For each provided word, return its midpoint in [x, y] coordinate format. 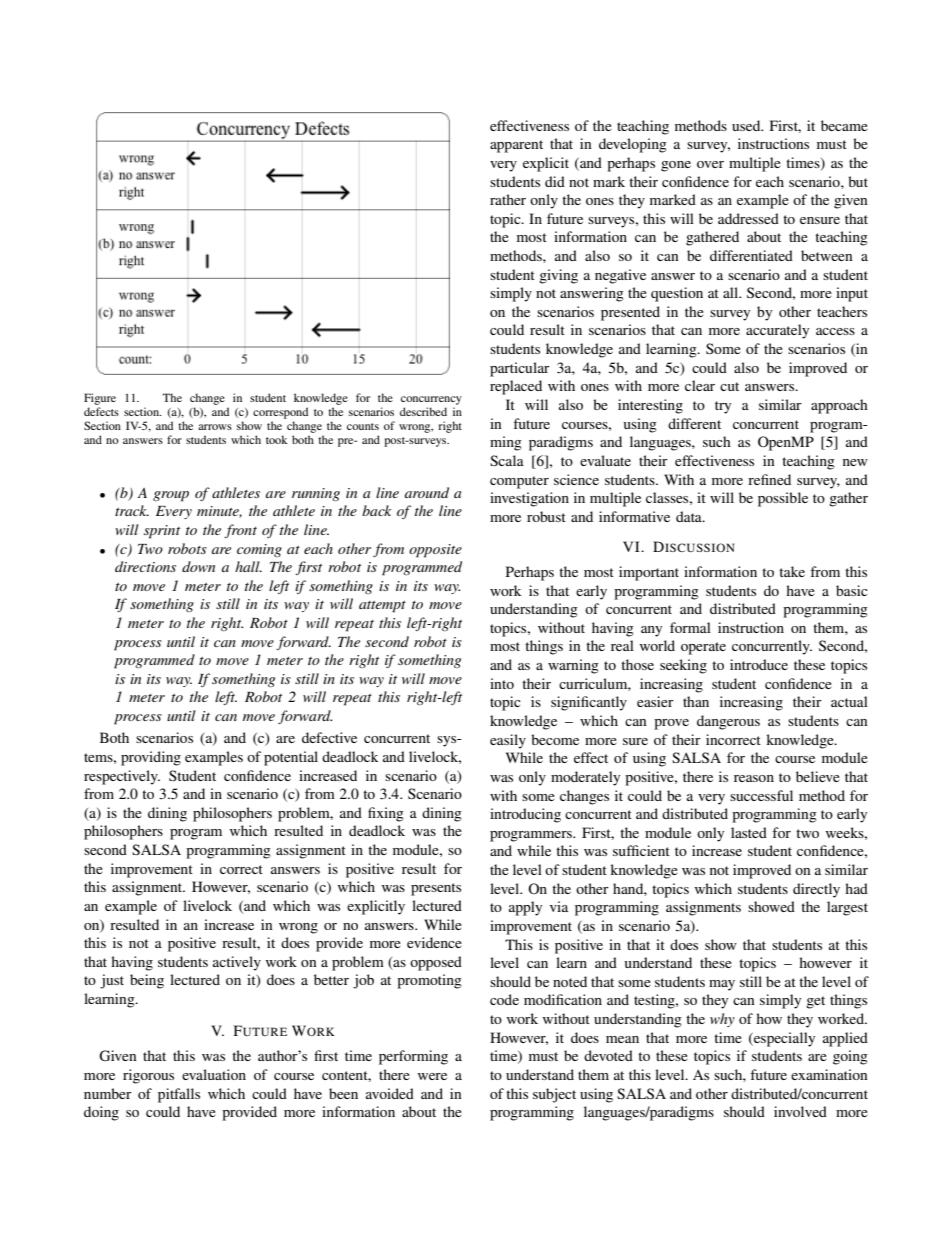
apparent [516, 146]
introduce [759, 664]
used [747, 125]
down [198, 566]
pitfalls [179, 1095]
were [432, 1076]
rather [508, 199]
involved [800, 1111]
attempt [382, 607]
